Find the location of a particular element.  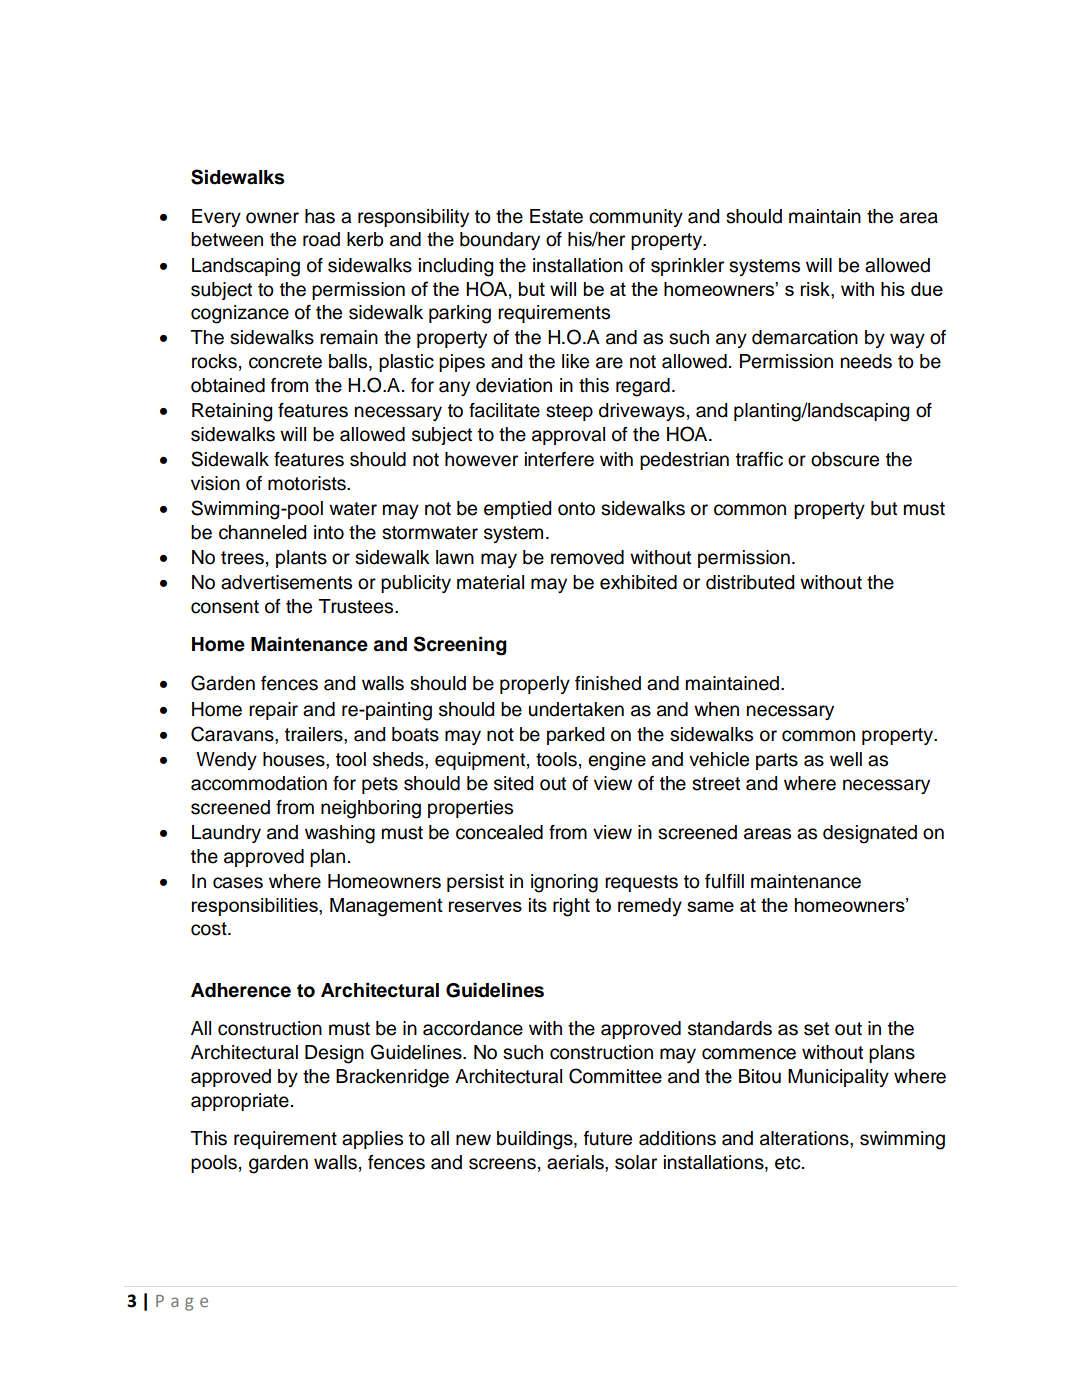

appropriate is located at coordinates (240, 1102).
